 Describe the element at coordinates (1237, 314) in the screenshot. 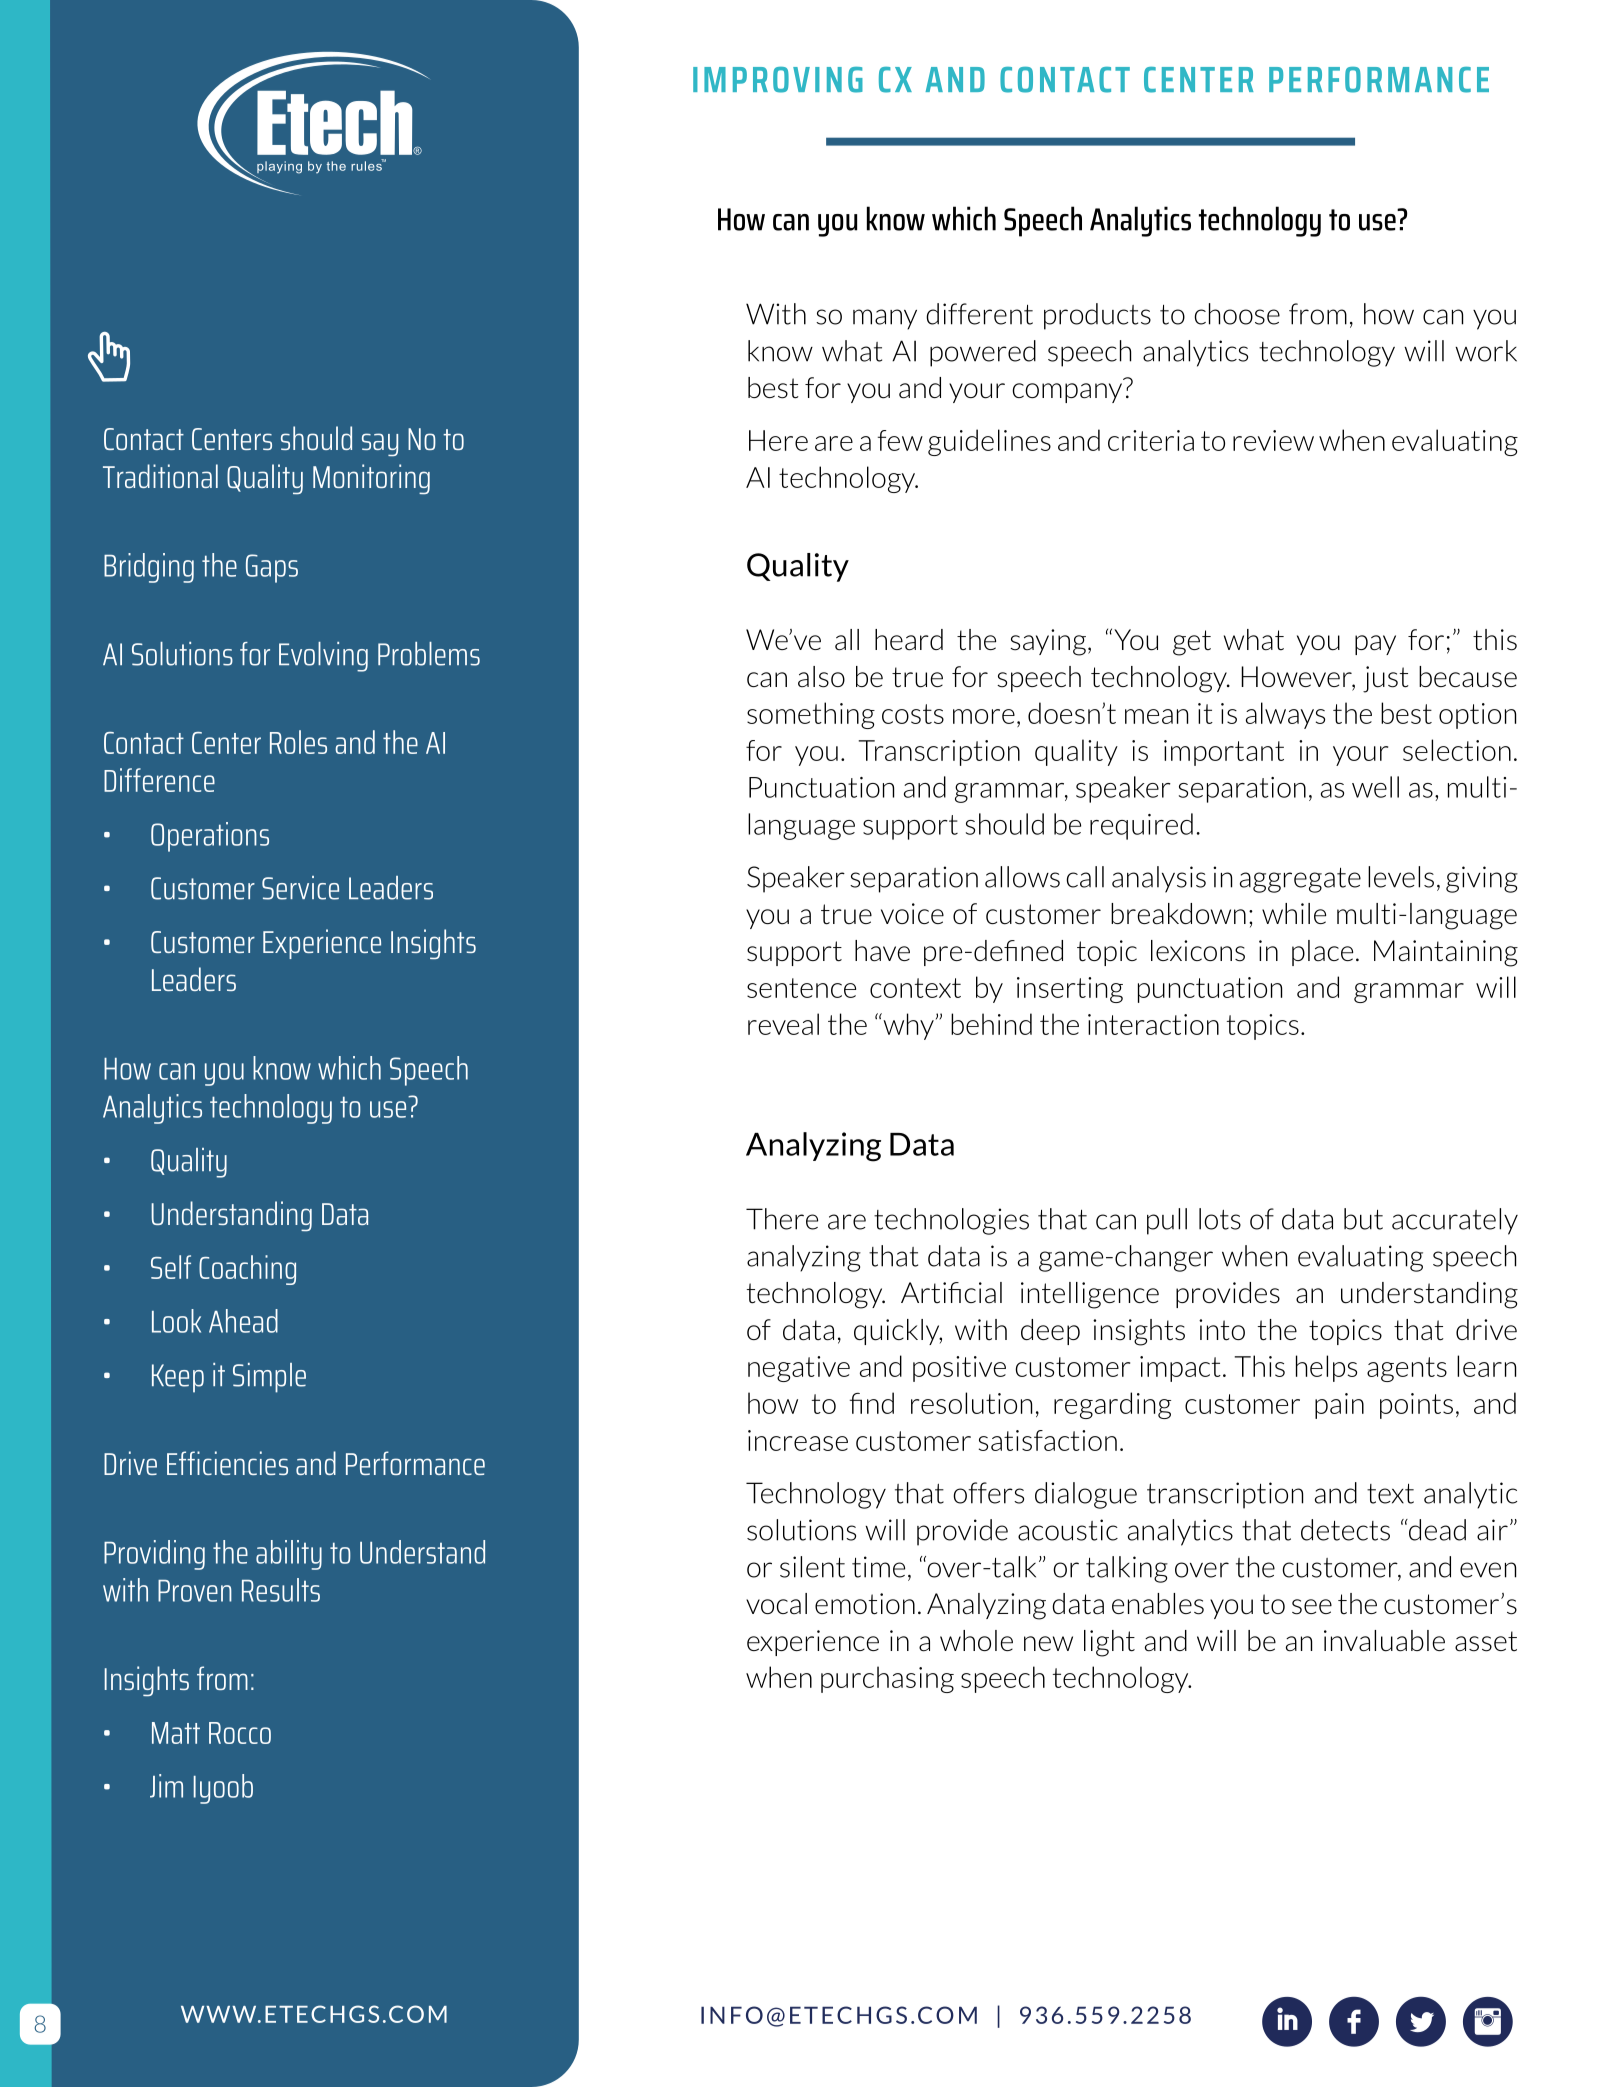

I see `choose` at that location.
